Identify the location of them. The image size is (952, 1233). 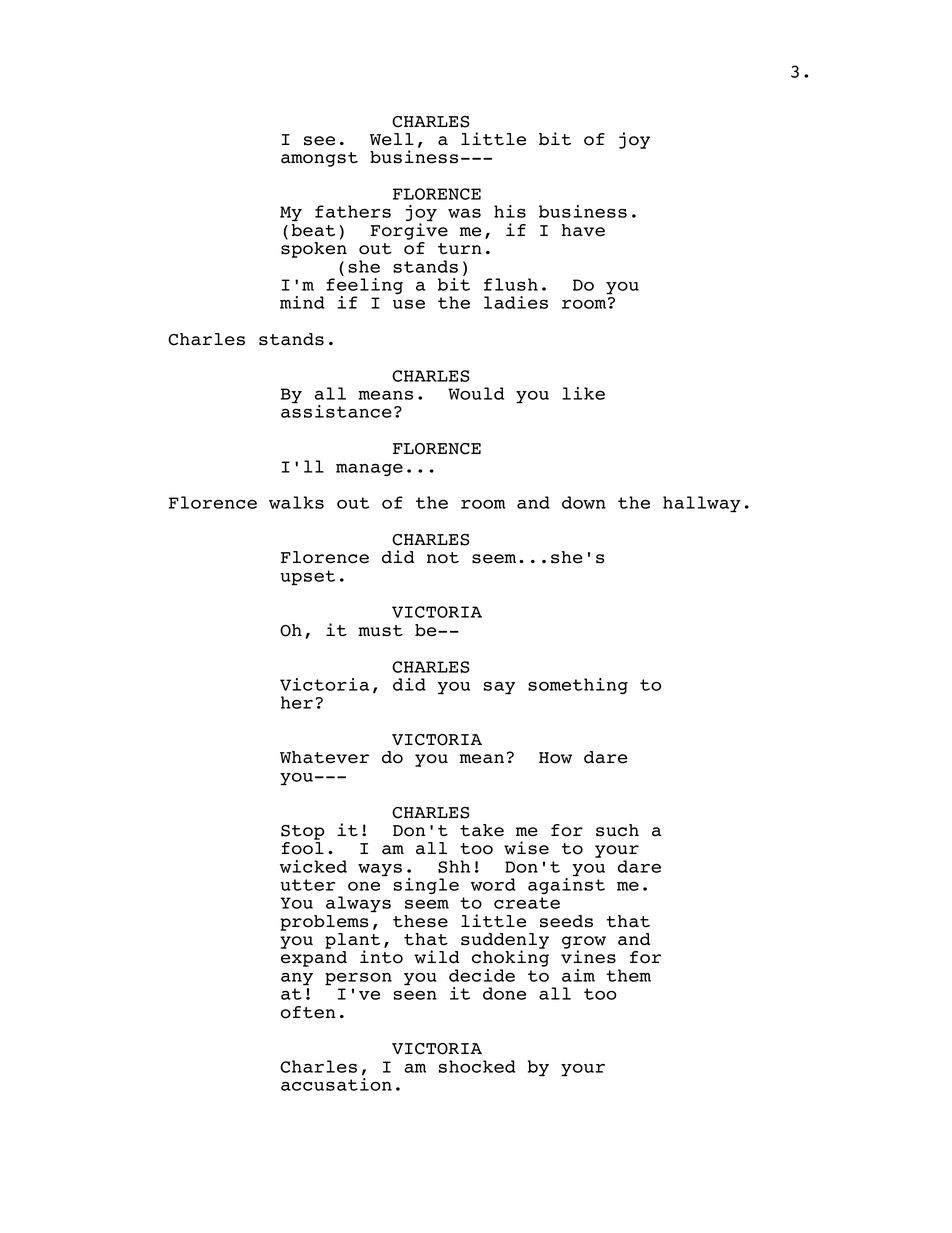
(628, 975).
